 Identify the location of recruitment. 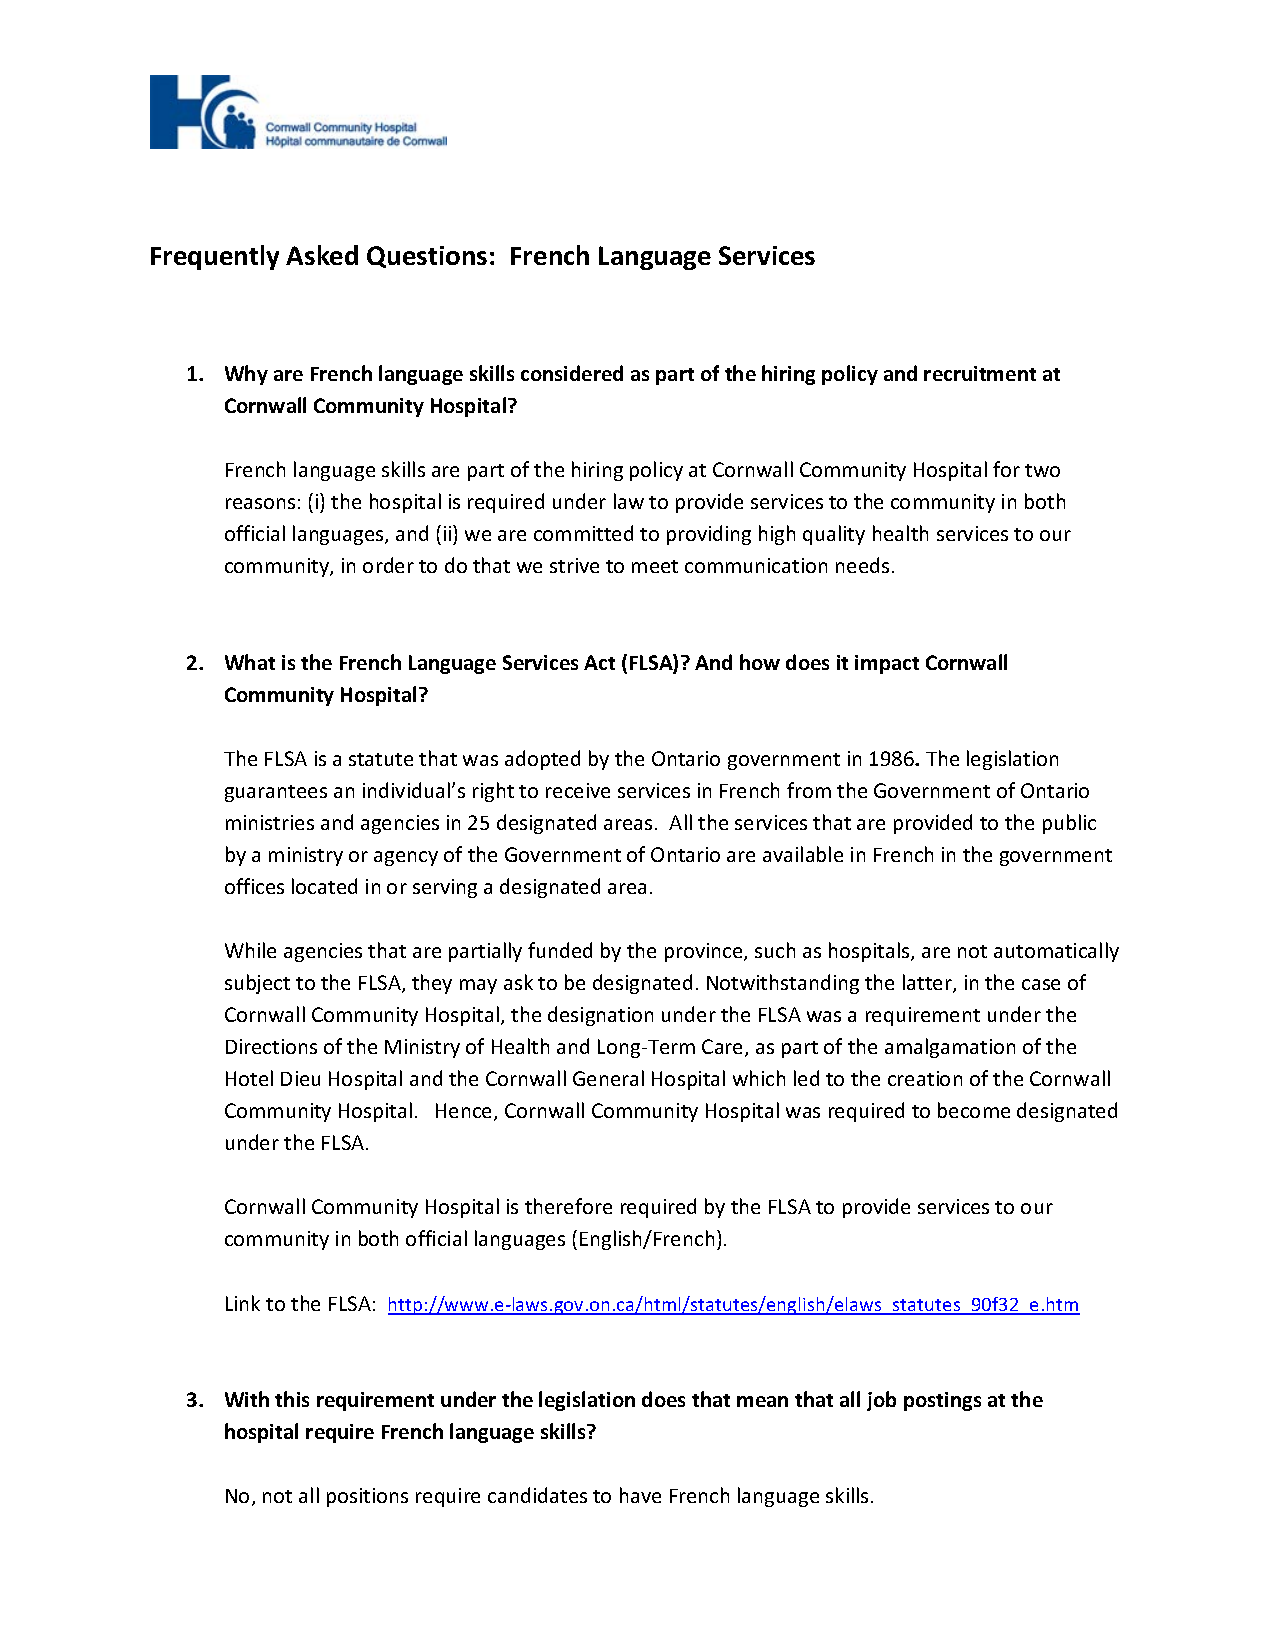
(980, 373).
